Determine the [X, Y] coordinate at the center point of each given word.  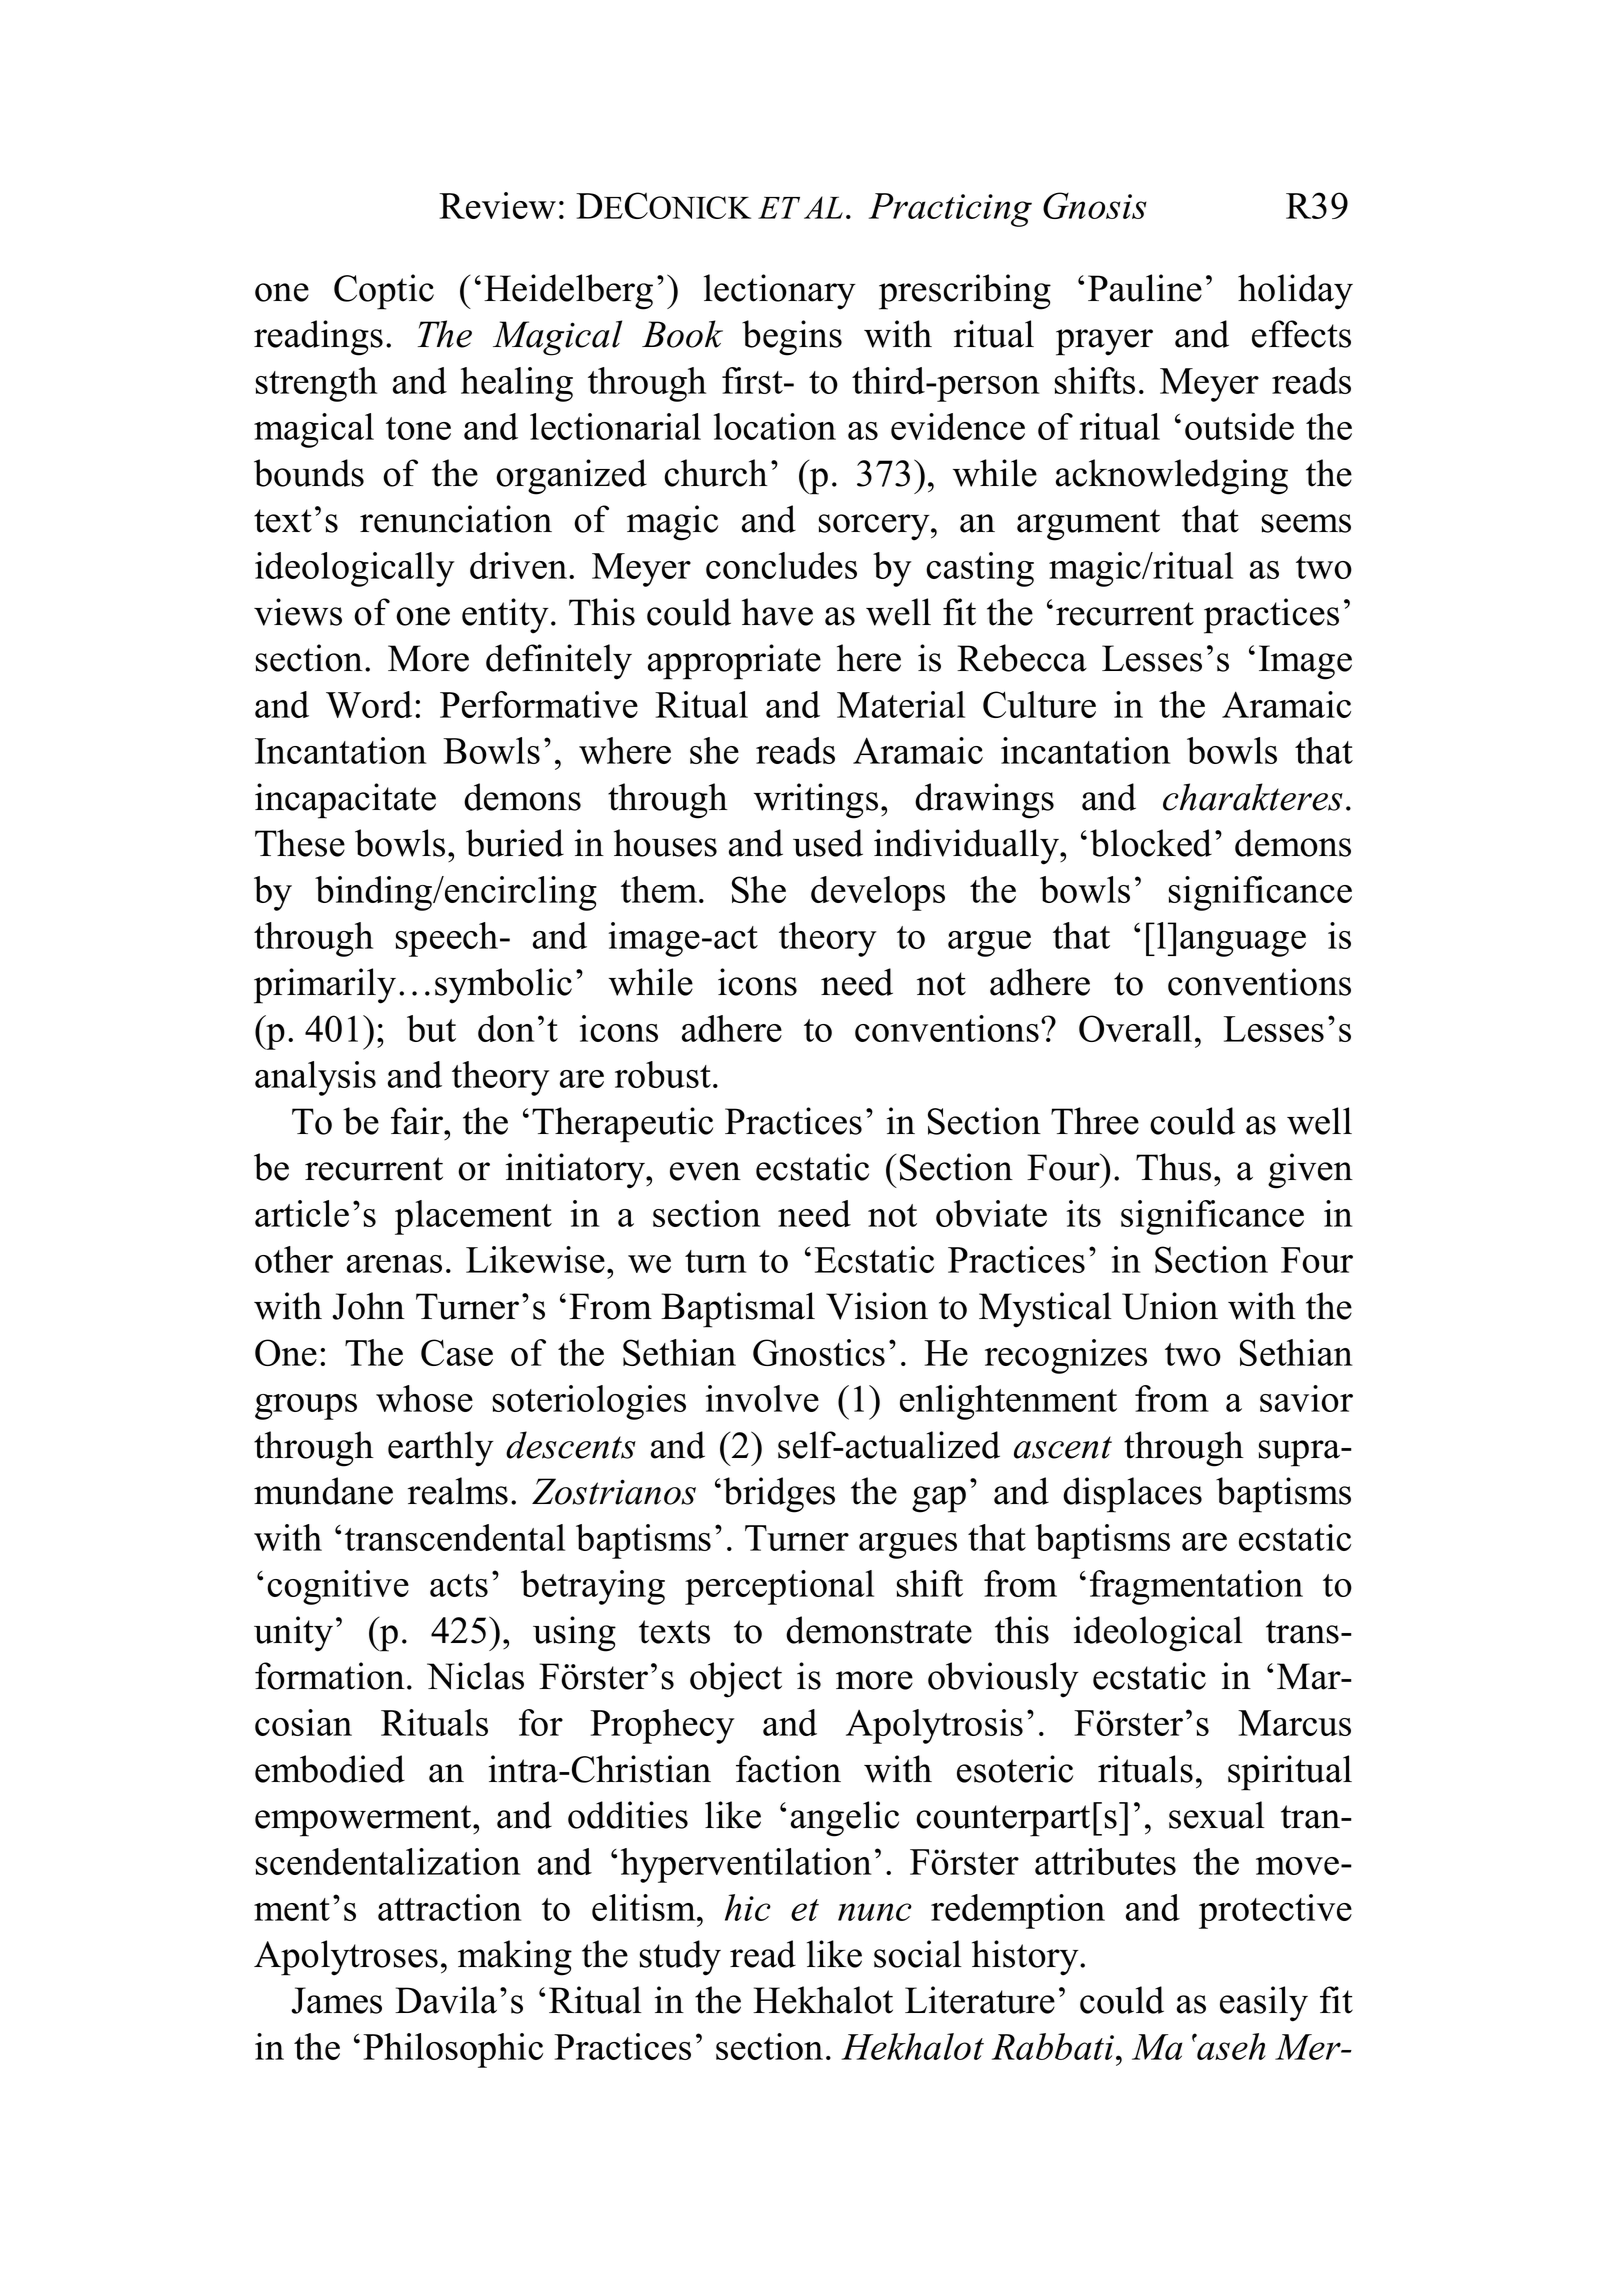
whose [424, 1398]
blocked [1151, 843]
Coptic [384, 292]
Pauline [1145, 288]
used [828, 843]
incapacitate [345, 801]
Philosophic [453, 2050]
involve [762, 1398]
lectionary [780, 292]
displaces [1132, 1495]
